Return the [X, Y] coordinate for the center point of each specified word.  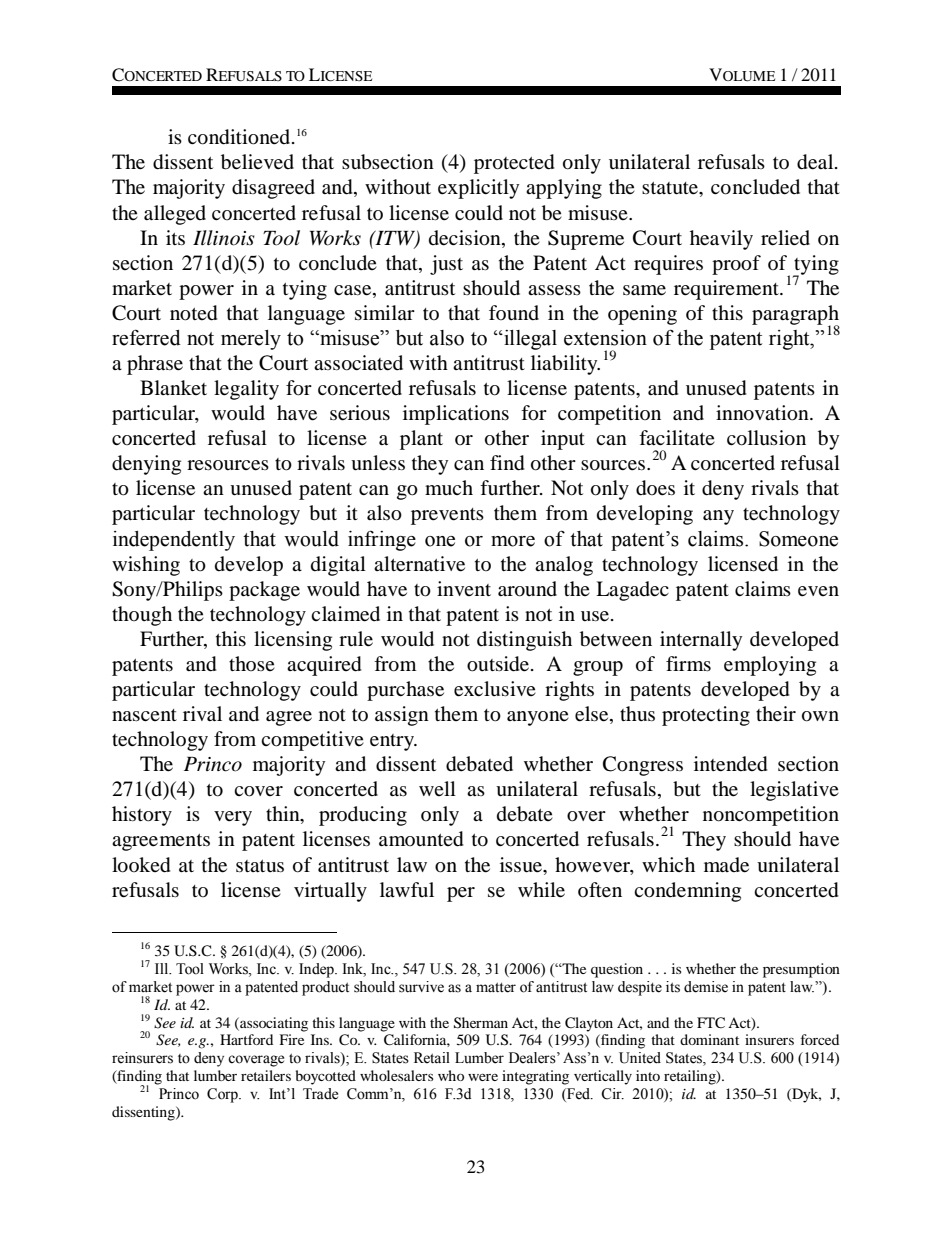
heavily [721, 240]
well [437, 788]
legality [246, 390]
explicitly [478, 189]
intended [731, 764]
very [233, 818]
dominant [709, 1039]
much [449, 487]
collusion [766, 438]
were [483, 1077]
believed [257, 162]
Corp [223, 1095]
